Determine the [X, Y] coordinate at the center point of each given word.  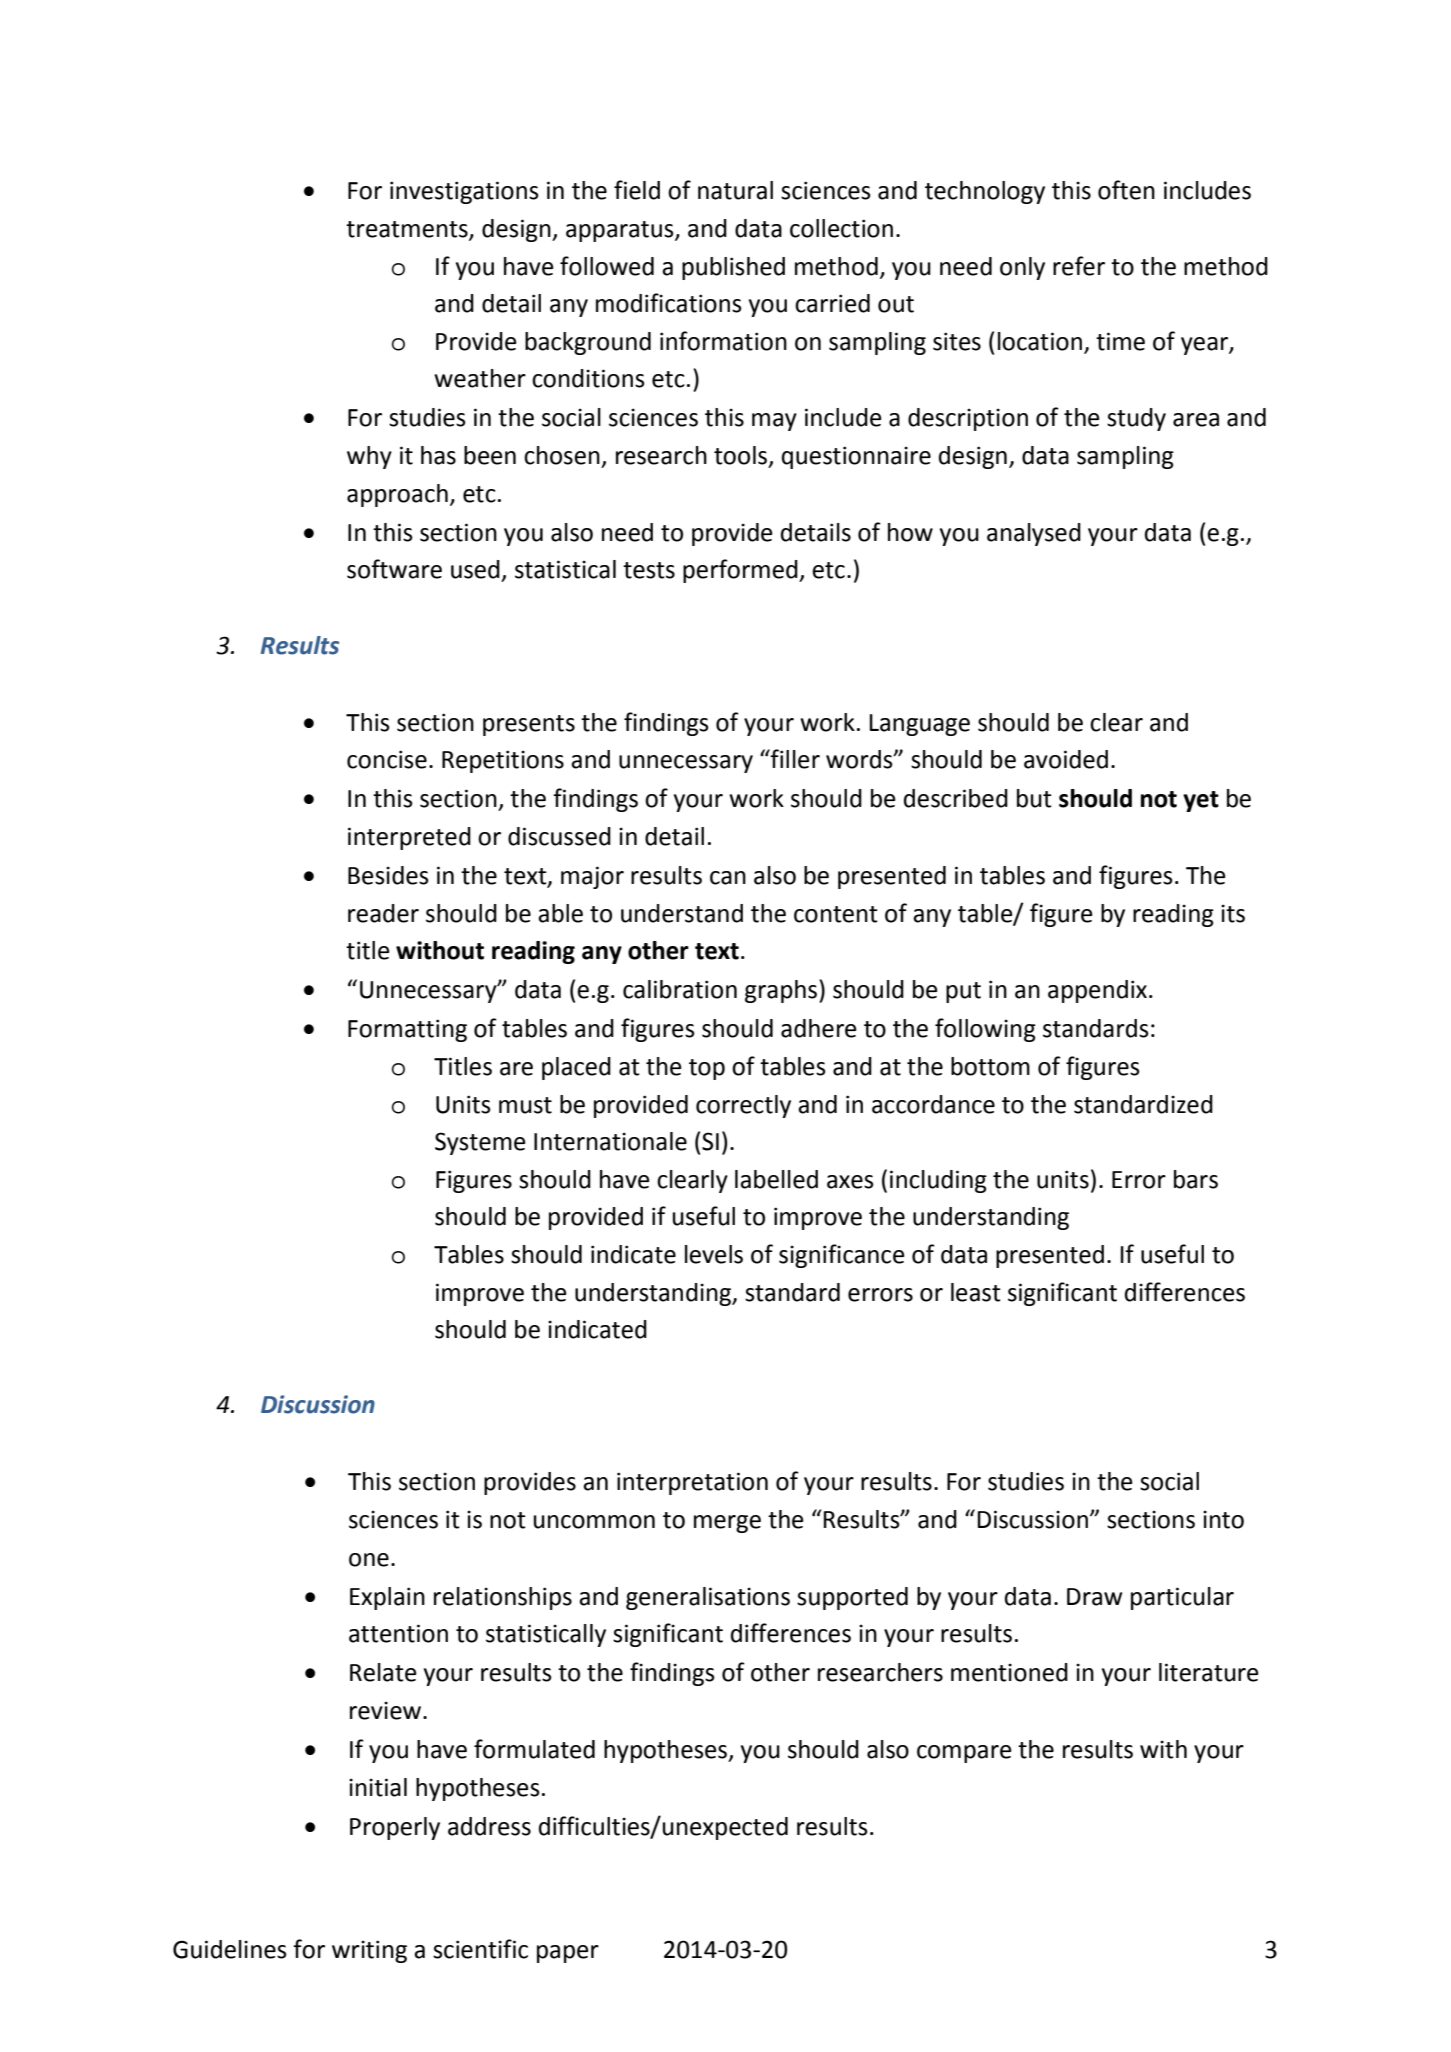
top [707, 1069]
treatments [408, 230]
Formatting [407, 1030]
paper [568, 1954]
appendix [1099, 991]
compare [964, 1754]
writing [369, 1951]
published [733, 268]
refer [1079, 266]
